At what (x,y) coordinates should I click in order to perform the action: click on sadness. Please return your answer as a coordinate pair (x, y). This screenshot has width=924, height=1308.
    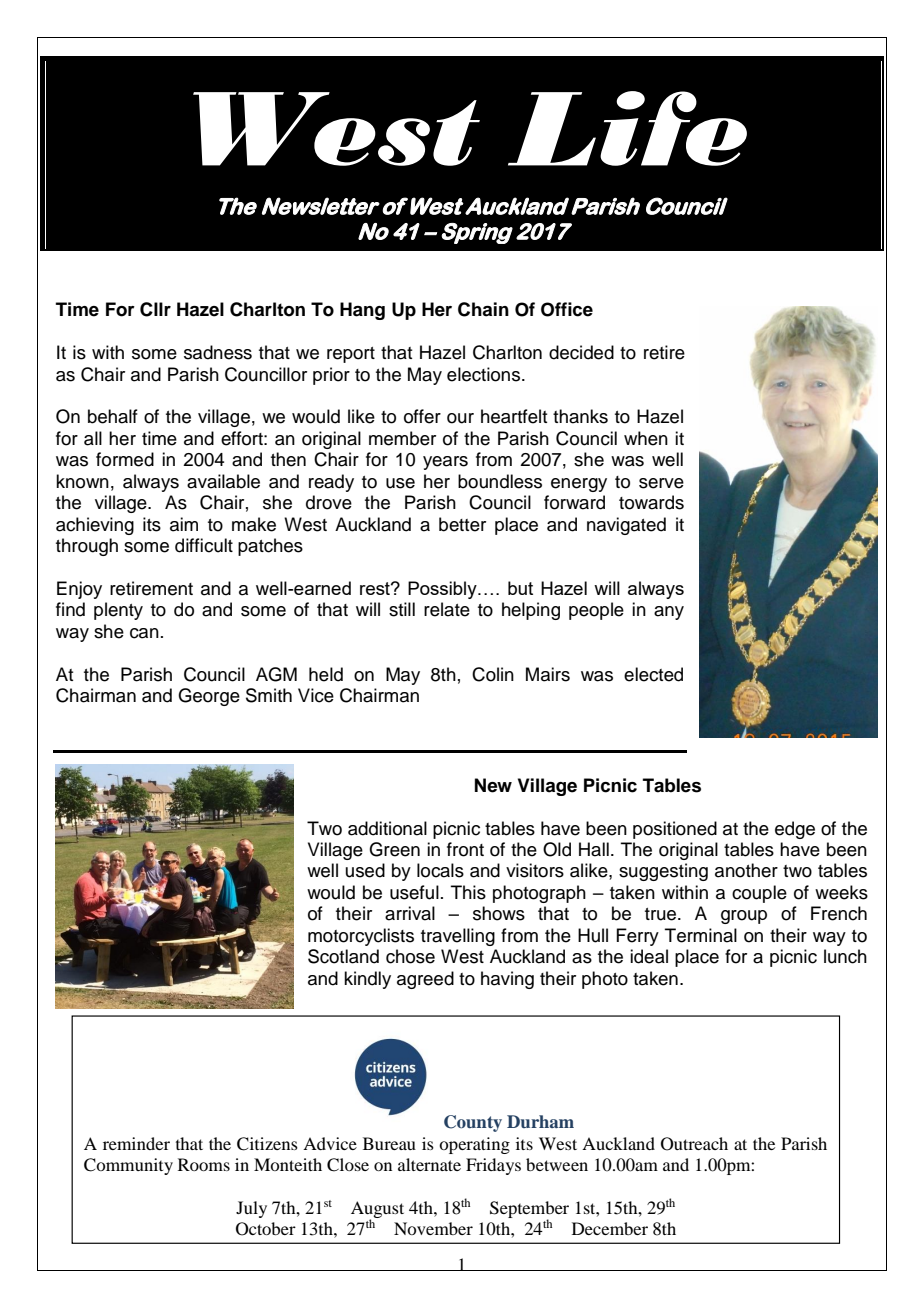
    Looking at the image, I should click on (218, 352).
